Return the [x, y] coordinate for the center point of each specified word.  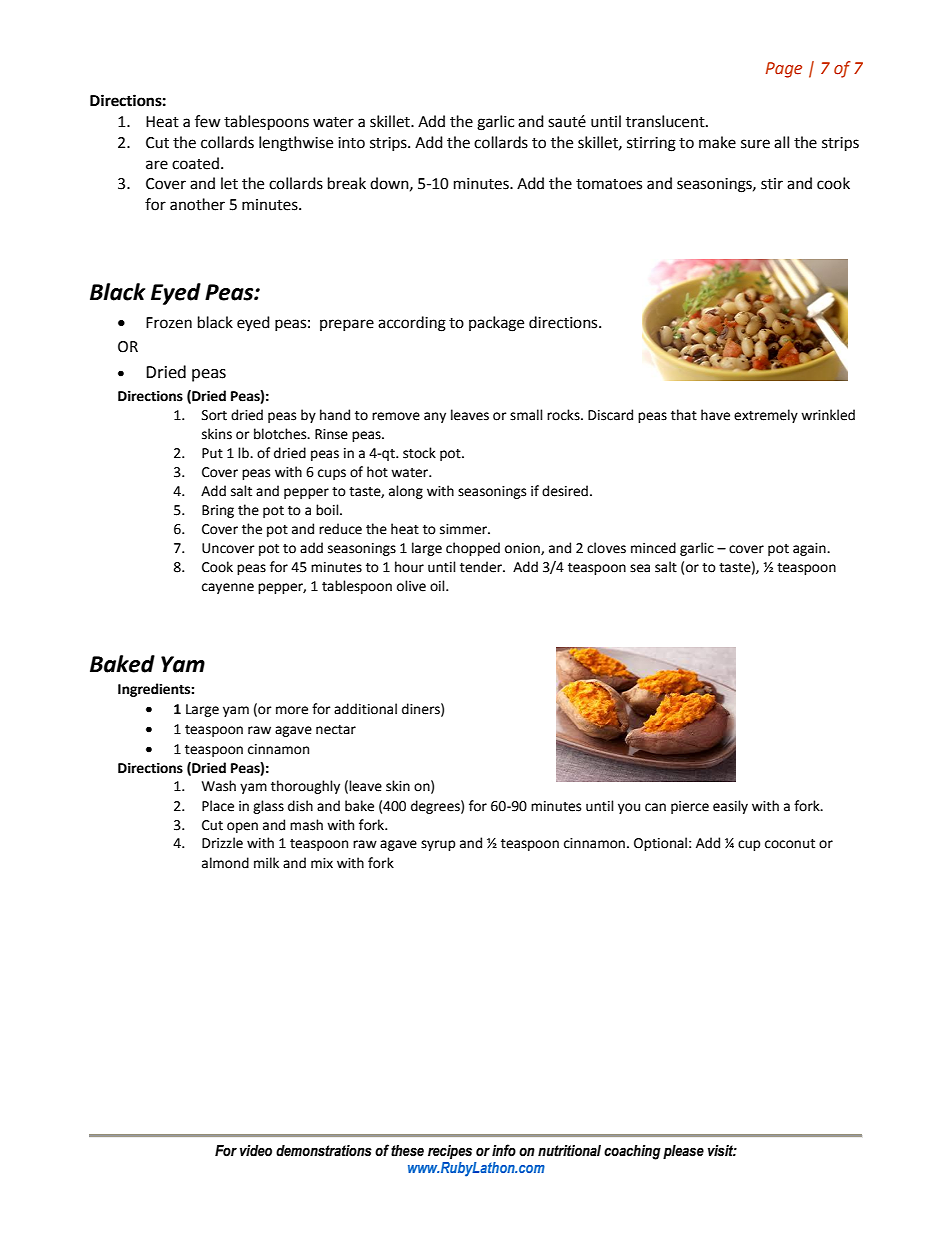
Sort [214, 415]
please [683, 1152]
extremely [766, 416]
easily [730, 807]
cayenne [228, 588]
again [810, 549]
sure [755, 144]
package [496, 324]
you [629, 808]
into [351, 143]
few [208, 121]
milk [266, 862]
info [504, 1150]
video [256, 1151]
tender [482, 567]
